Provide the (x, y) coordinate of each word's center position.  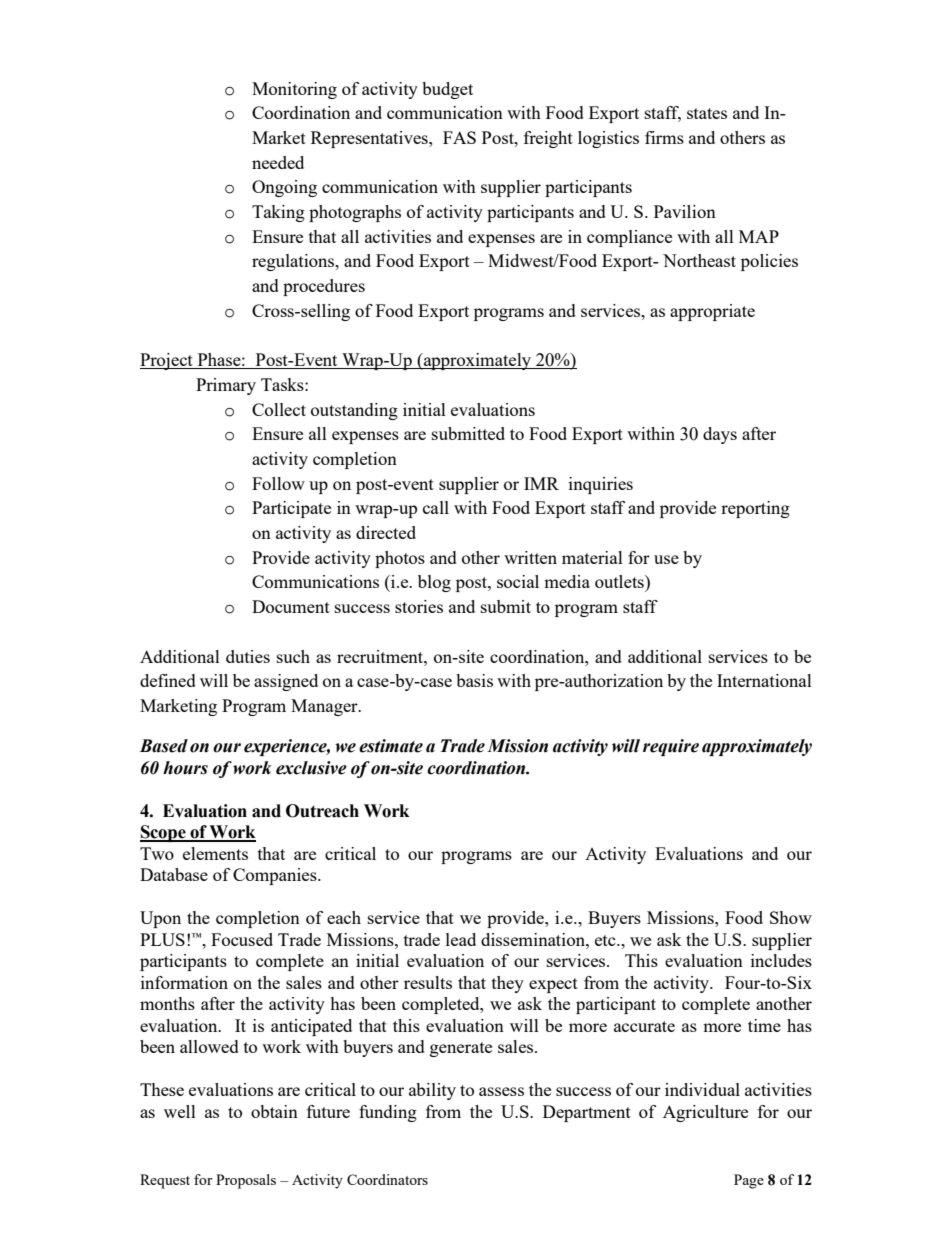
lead (461, 939)
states (707, 113)
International (764, 680)
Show (791, 917)
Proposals (246, 1181)
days (720, 435)
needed (278, 162)
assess (501, 1091)
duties (248, 656)
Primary (226, 386)
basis (474, 680)
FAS (459, 137)
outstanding (354, 411)
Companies (276, 876)
